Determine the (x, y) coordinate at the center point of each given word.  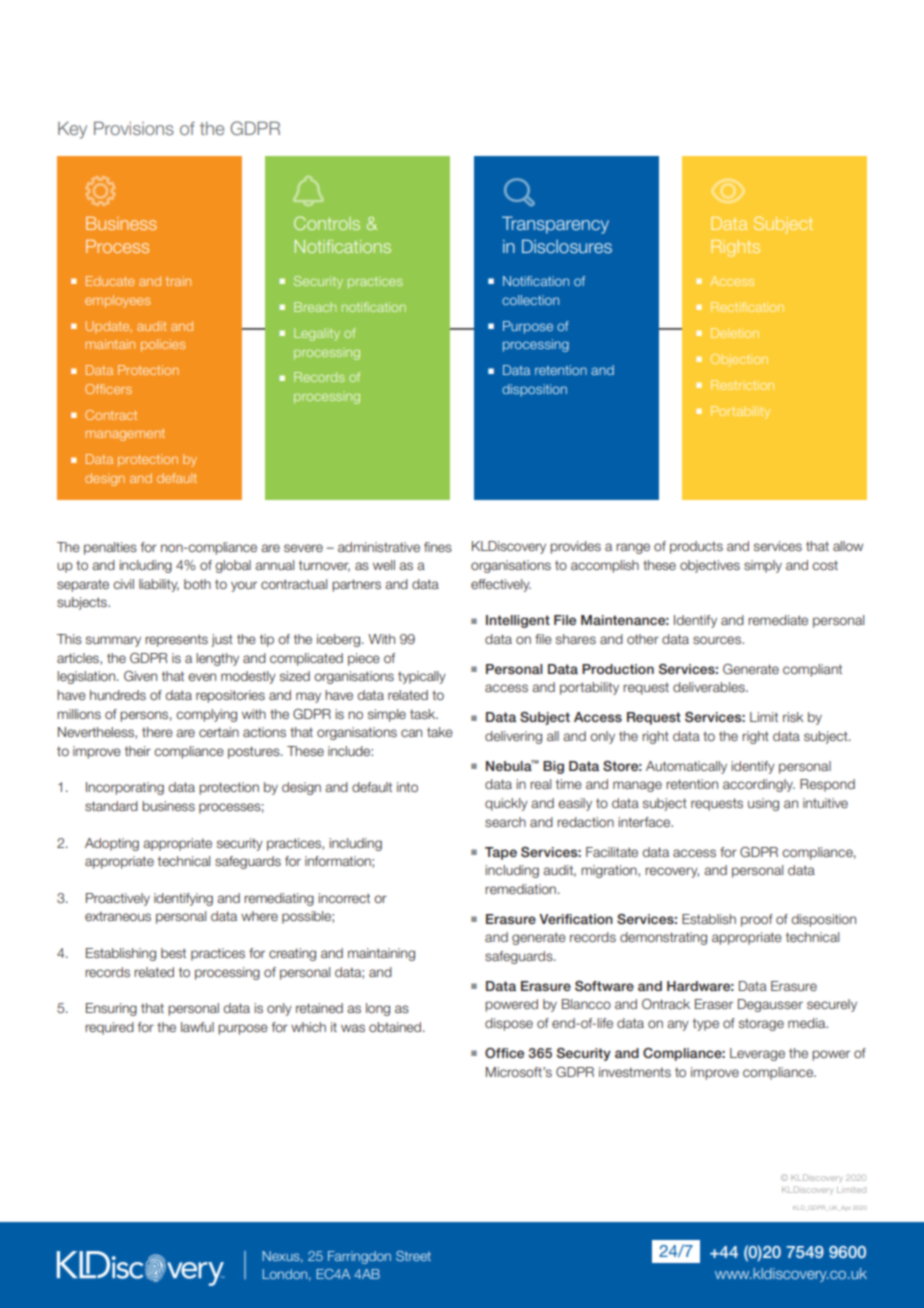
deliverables (710, 687)
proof (757, 920)
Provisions (134, 128)
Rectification (747, 307)
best (173, 953)
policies (163, 345)
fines (438, 547)
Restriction (742, 385)
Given (140, 676)
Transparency (555, 225)
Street (413, 1256)
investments (635, 1072)
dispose (509, 1024)
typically (422, 677)
